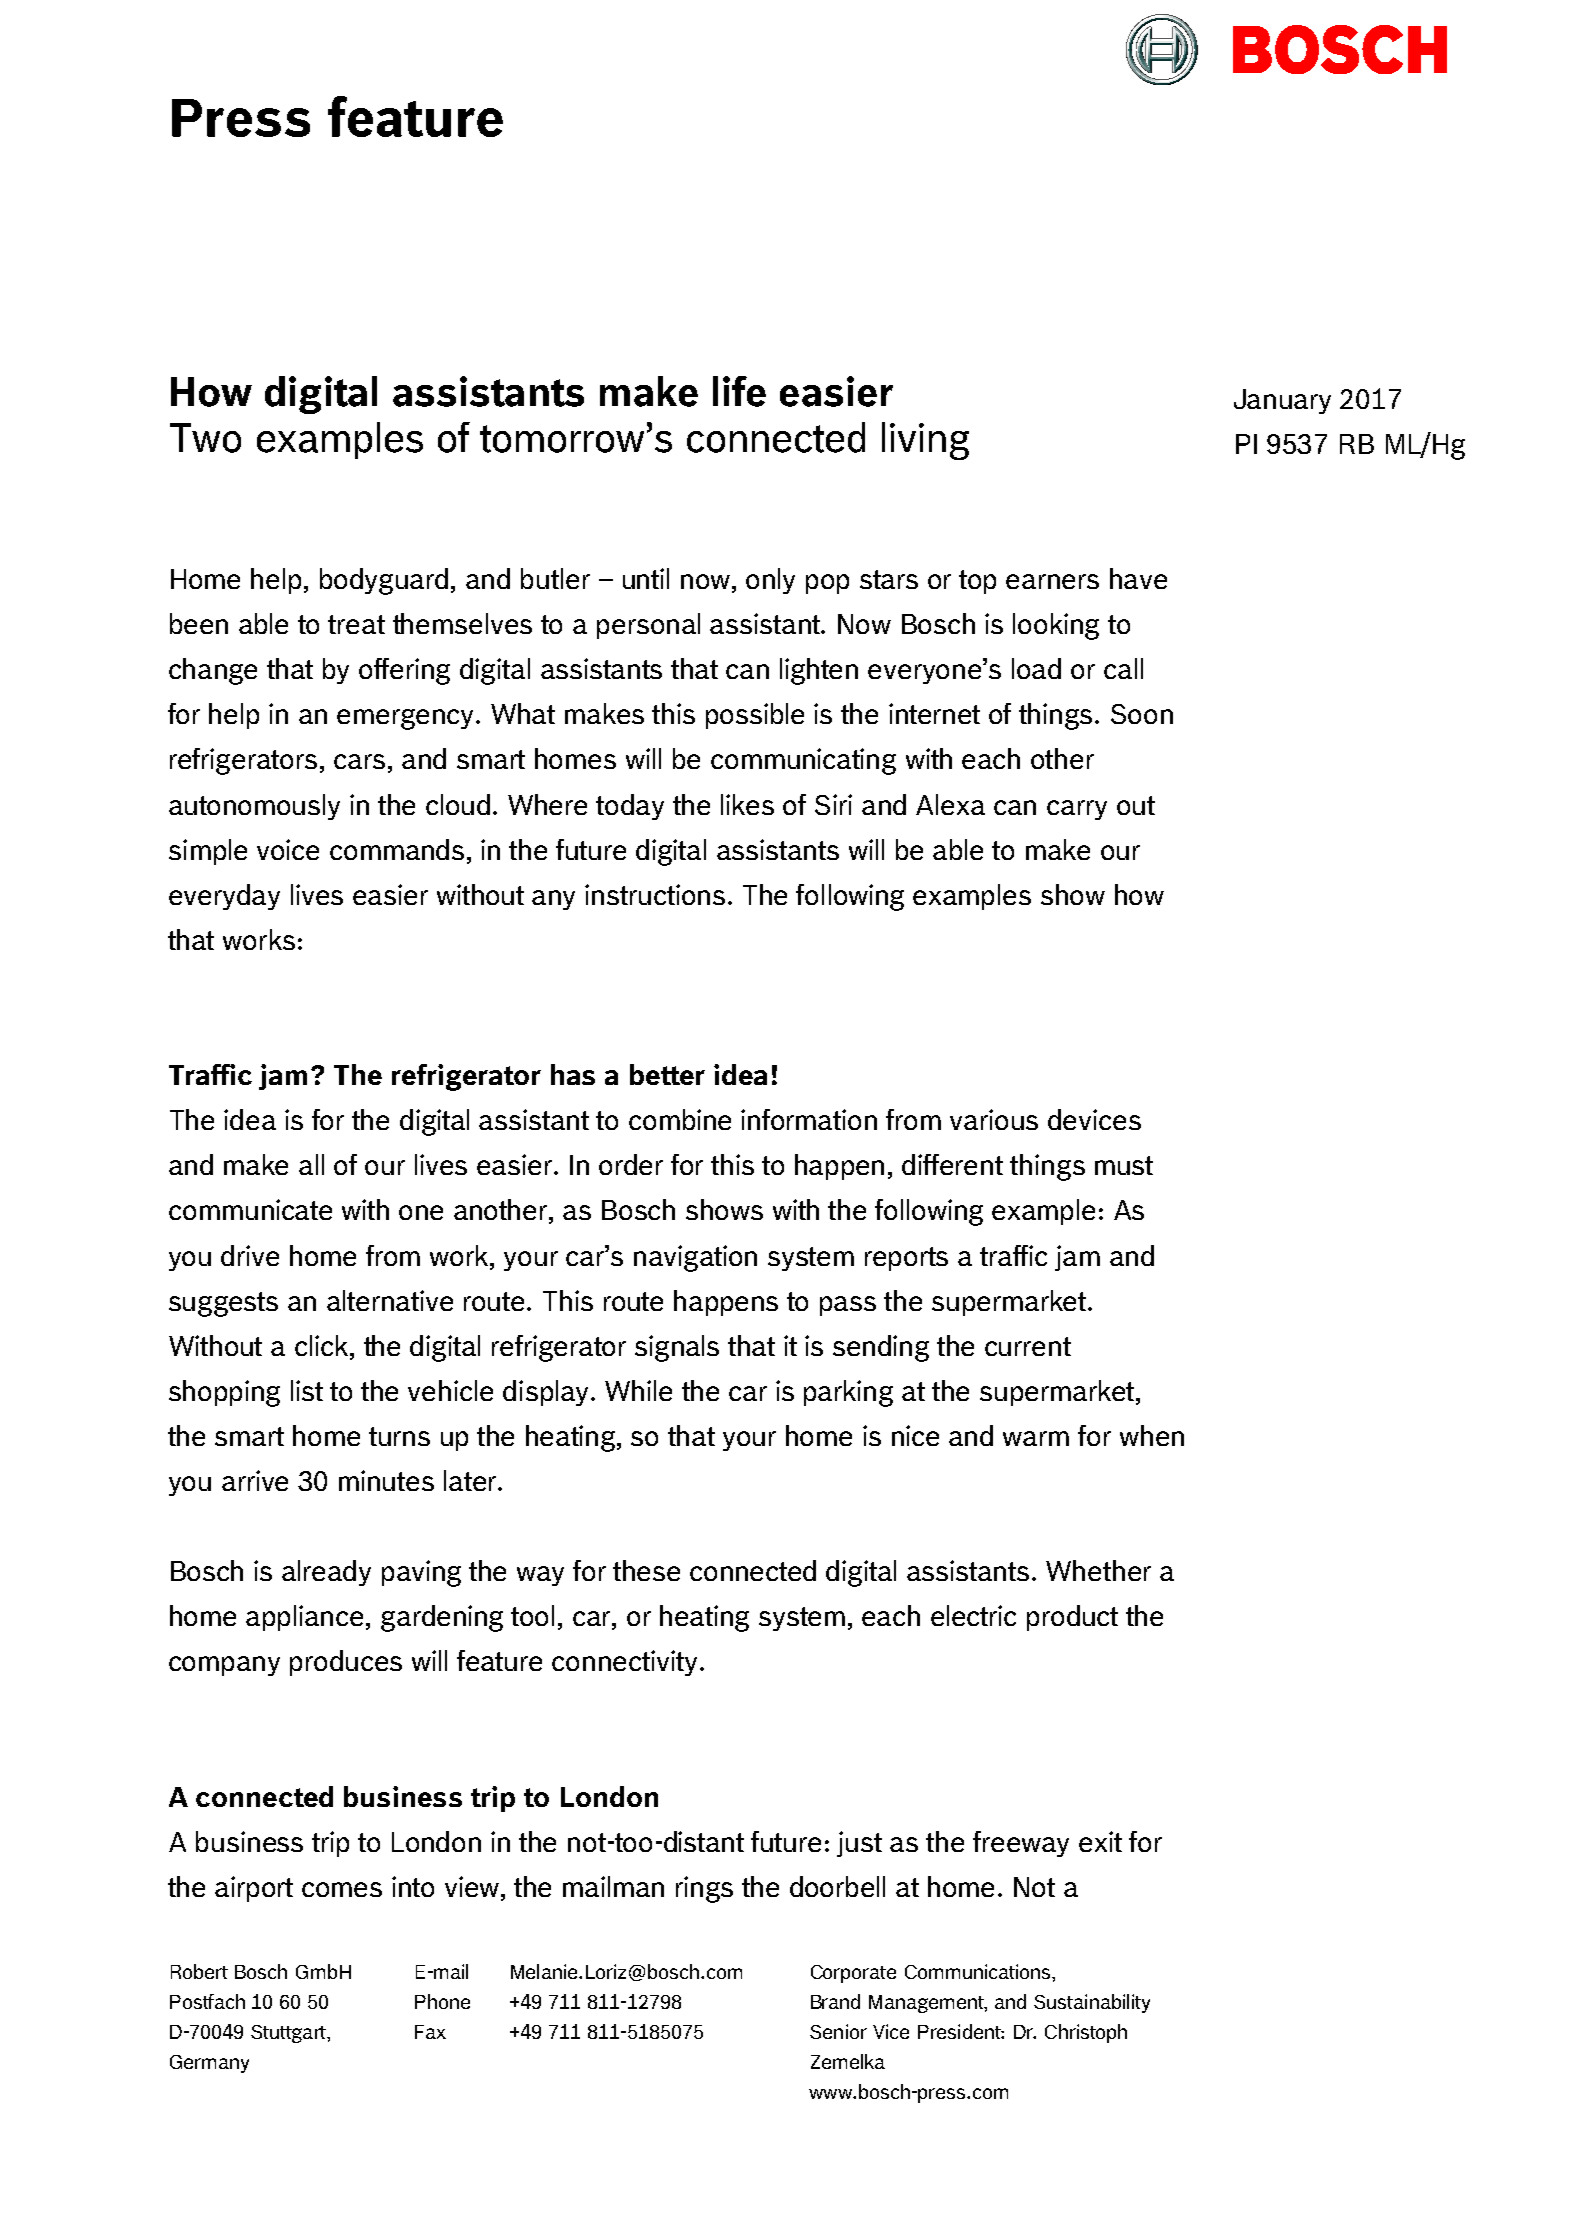  What do you see at coordinates (1282, 401) in the screenshot?
I see `January` at bounding box center [1282, 401].
